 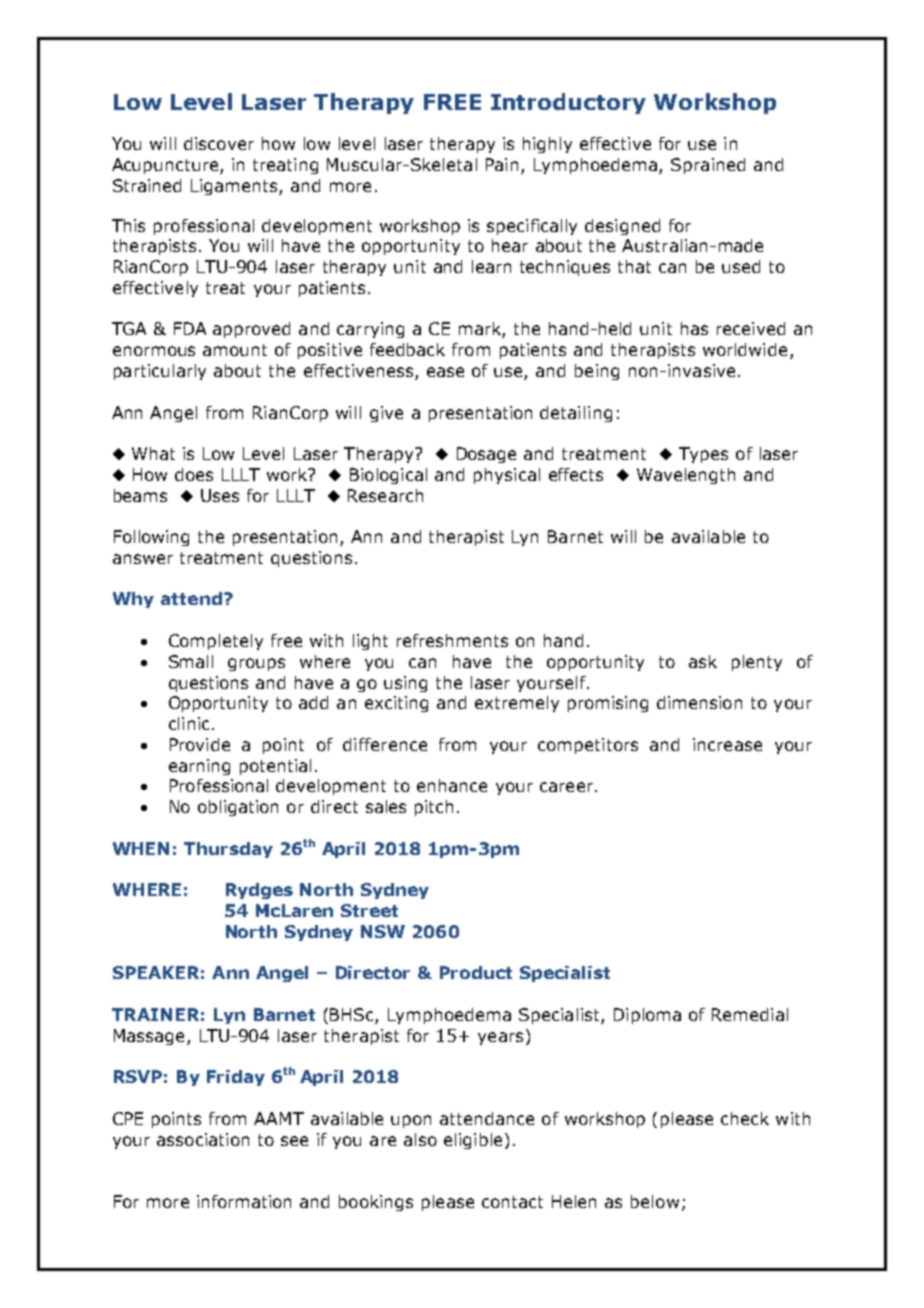 I want to click on career, so click(x=568, y=787).
